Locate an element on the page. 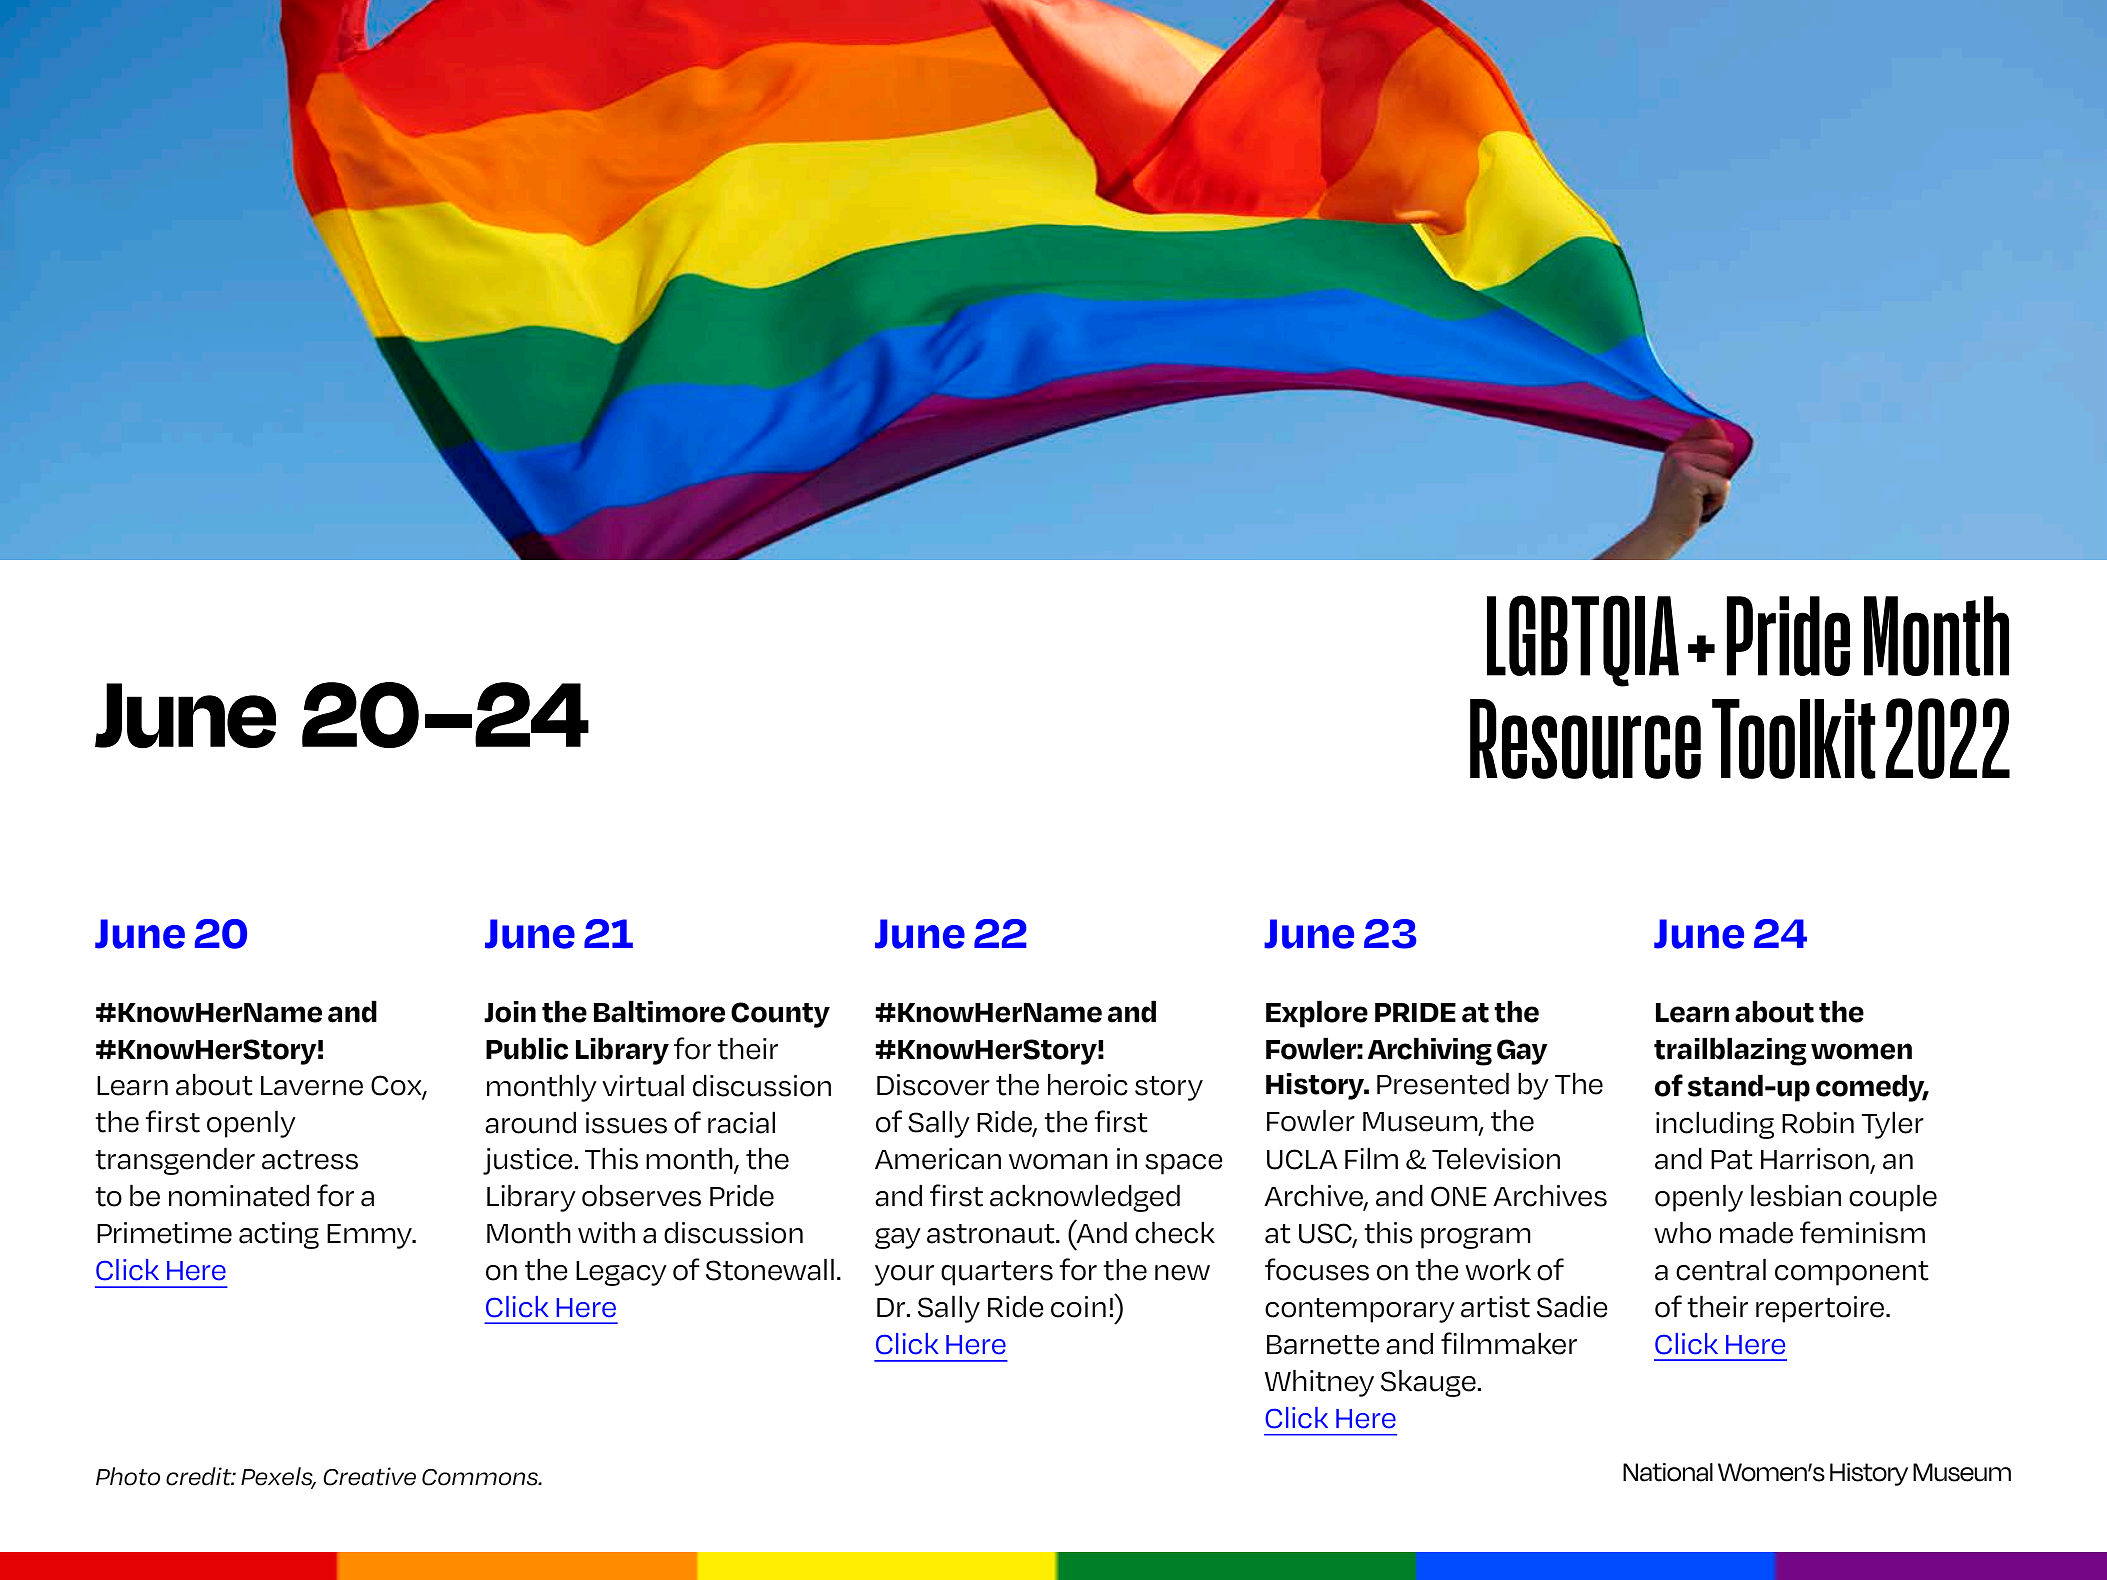  nominated is located at coordinates (239, 1196).
